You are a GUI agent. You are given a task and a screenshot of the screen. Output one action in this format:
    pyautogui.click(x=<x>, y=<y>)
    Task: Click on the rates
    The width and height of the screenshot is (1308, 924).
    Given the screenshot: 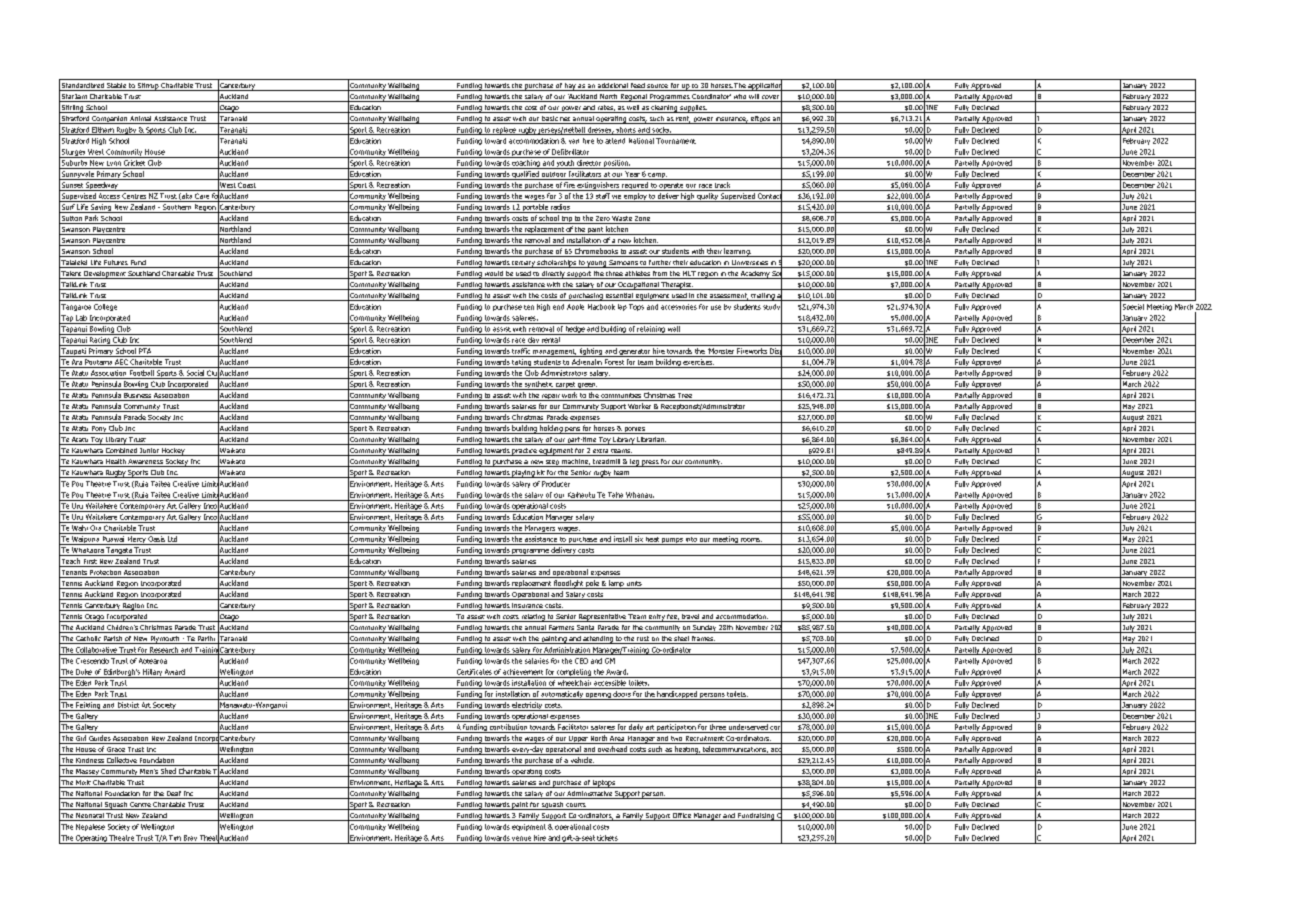 What is the action you would take?
    pyautogui.click(x=606, y=109)
